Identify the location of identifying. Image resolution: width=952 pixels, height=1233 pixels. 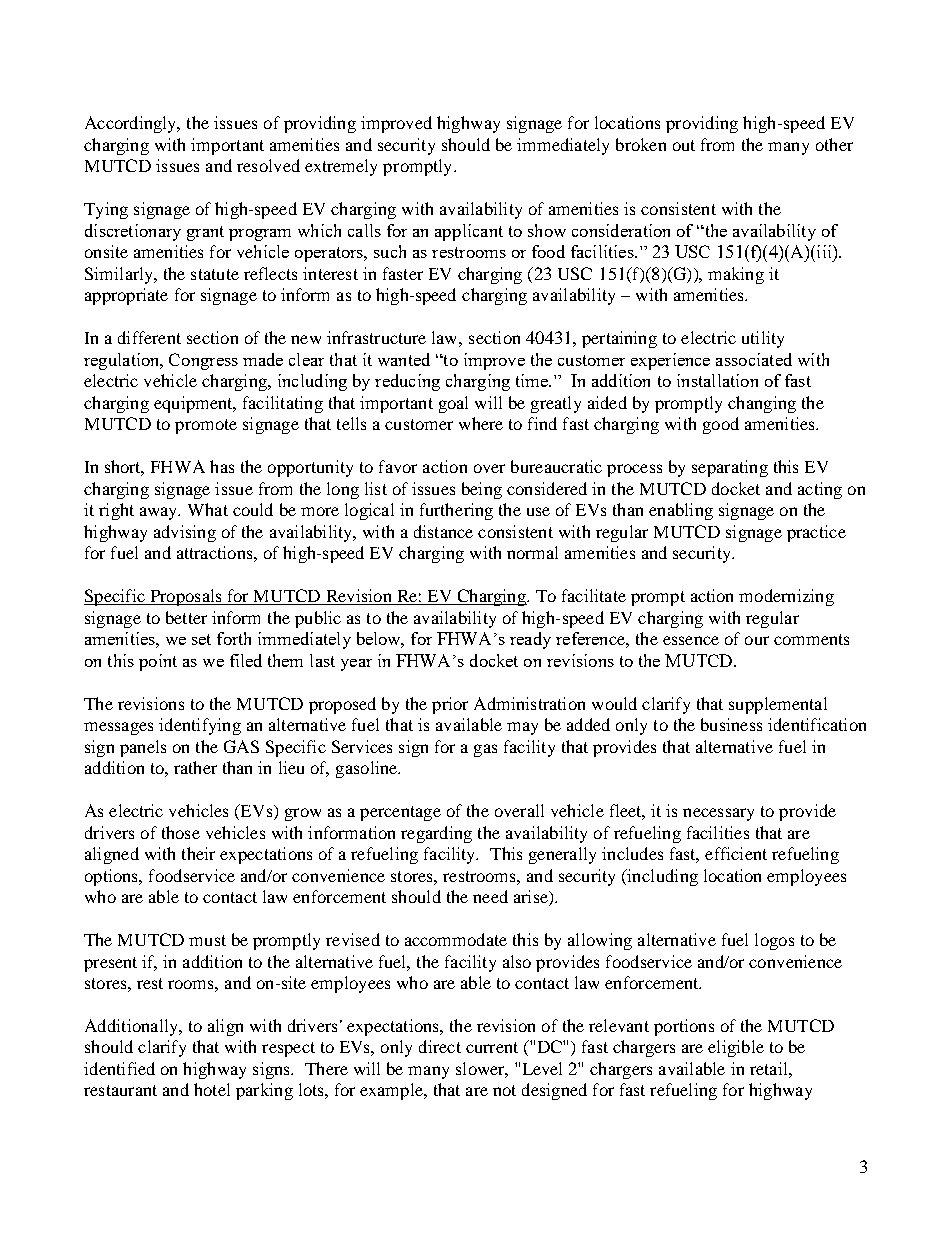
(200, 726).
